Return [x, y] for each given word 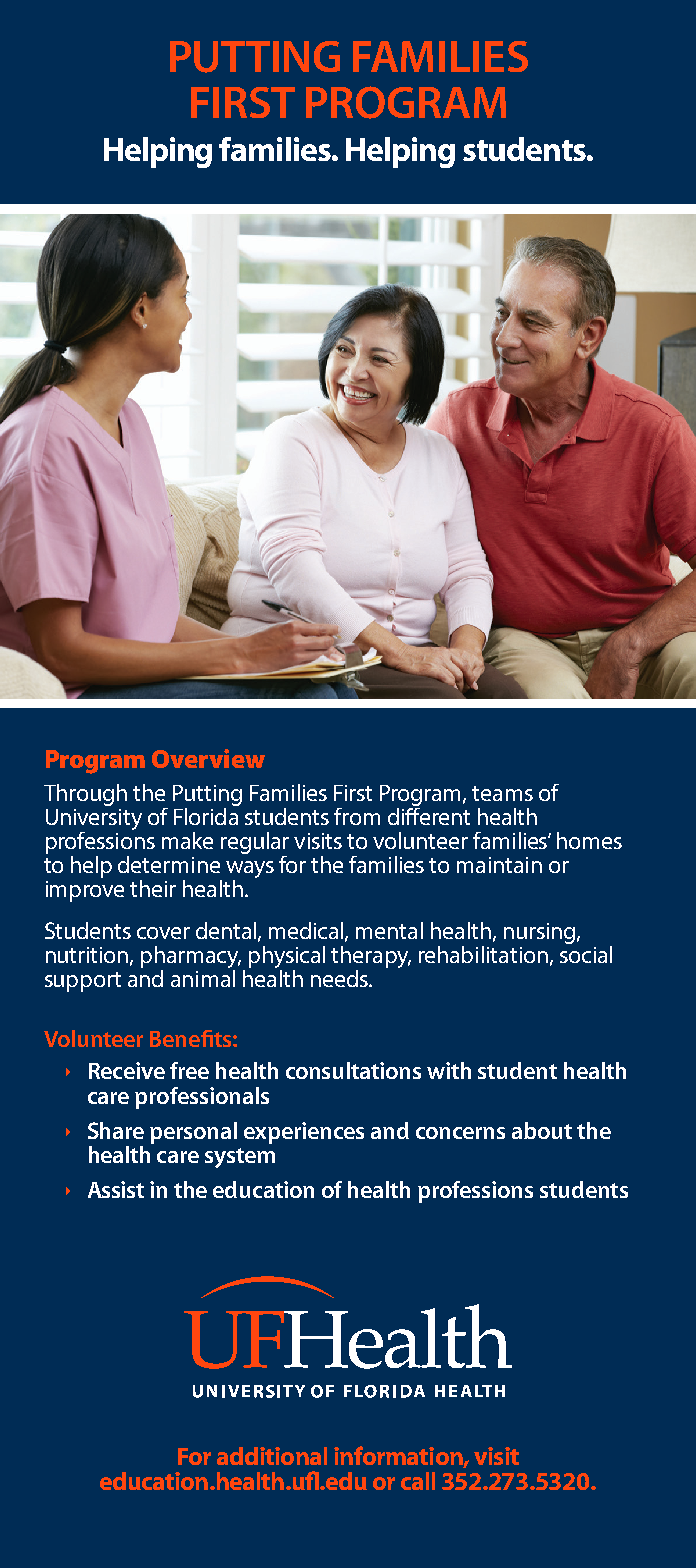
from [357, 816]
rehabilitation [483, 954]
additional [272, 1456]
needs [340, 978]
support [83, 982]
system [240, 1158]
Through [85, 795]
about [542, 1130]
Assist [116, 1189]
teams [502, 793]
